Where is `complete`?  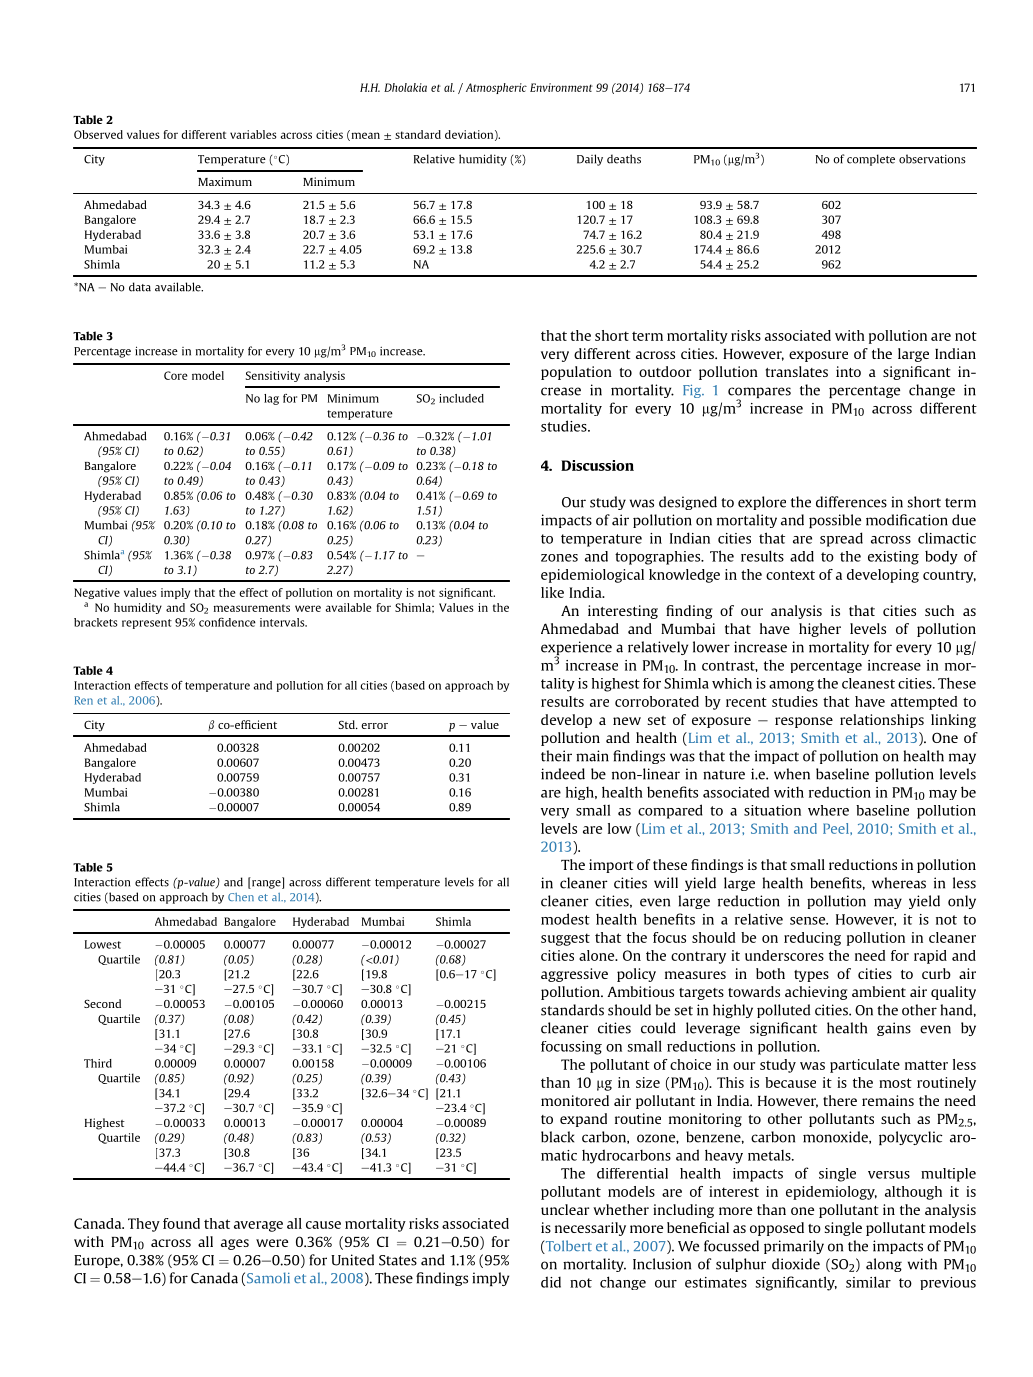 complete is located at coordinates (871, 160).
